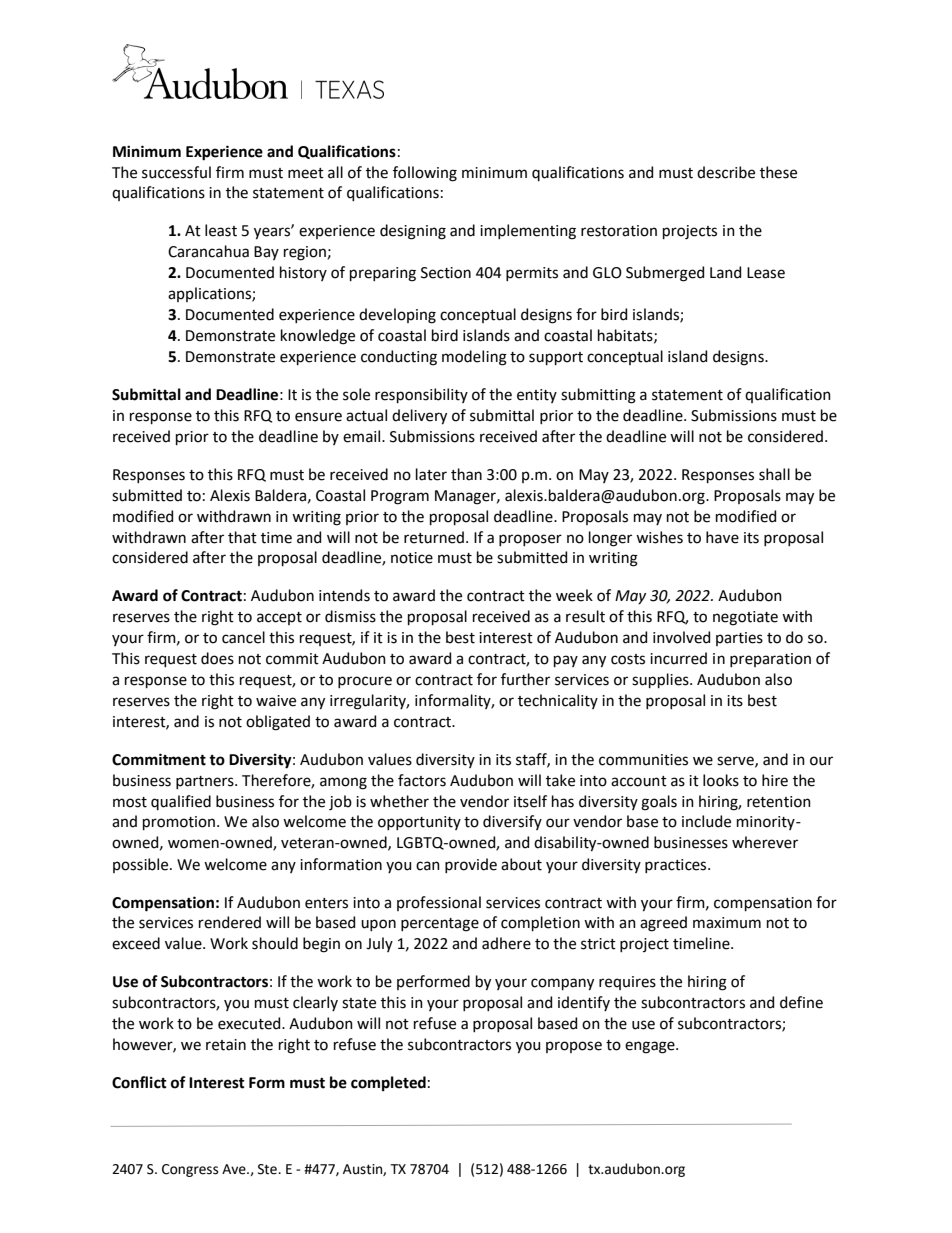  What do you see at coordinates (678, 658) in the document?
I see `incurred` at bounding box center [678, 658].
